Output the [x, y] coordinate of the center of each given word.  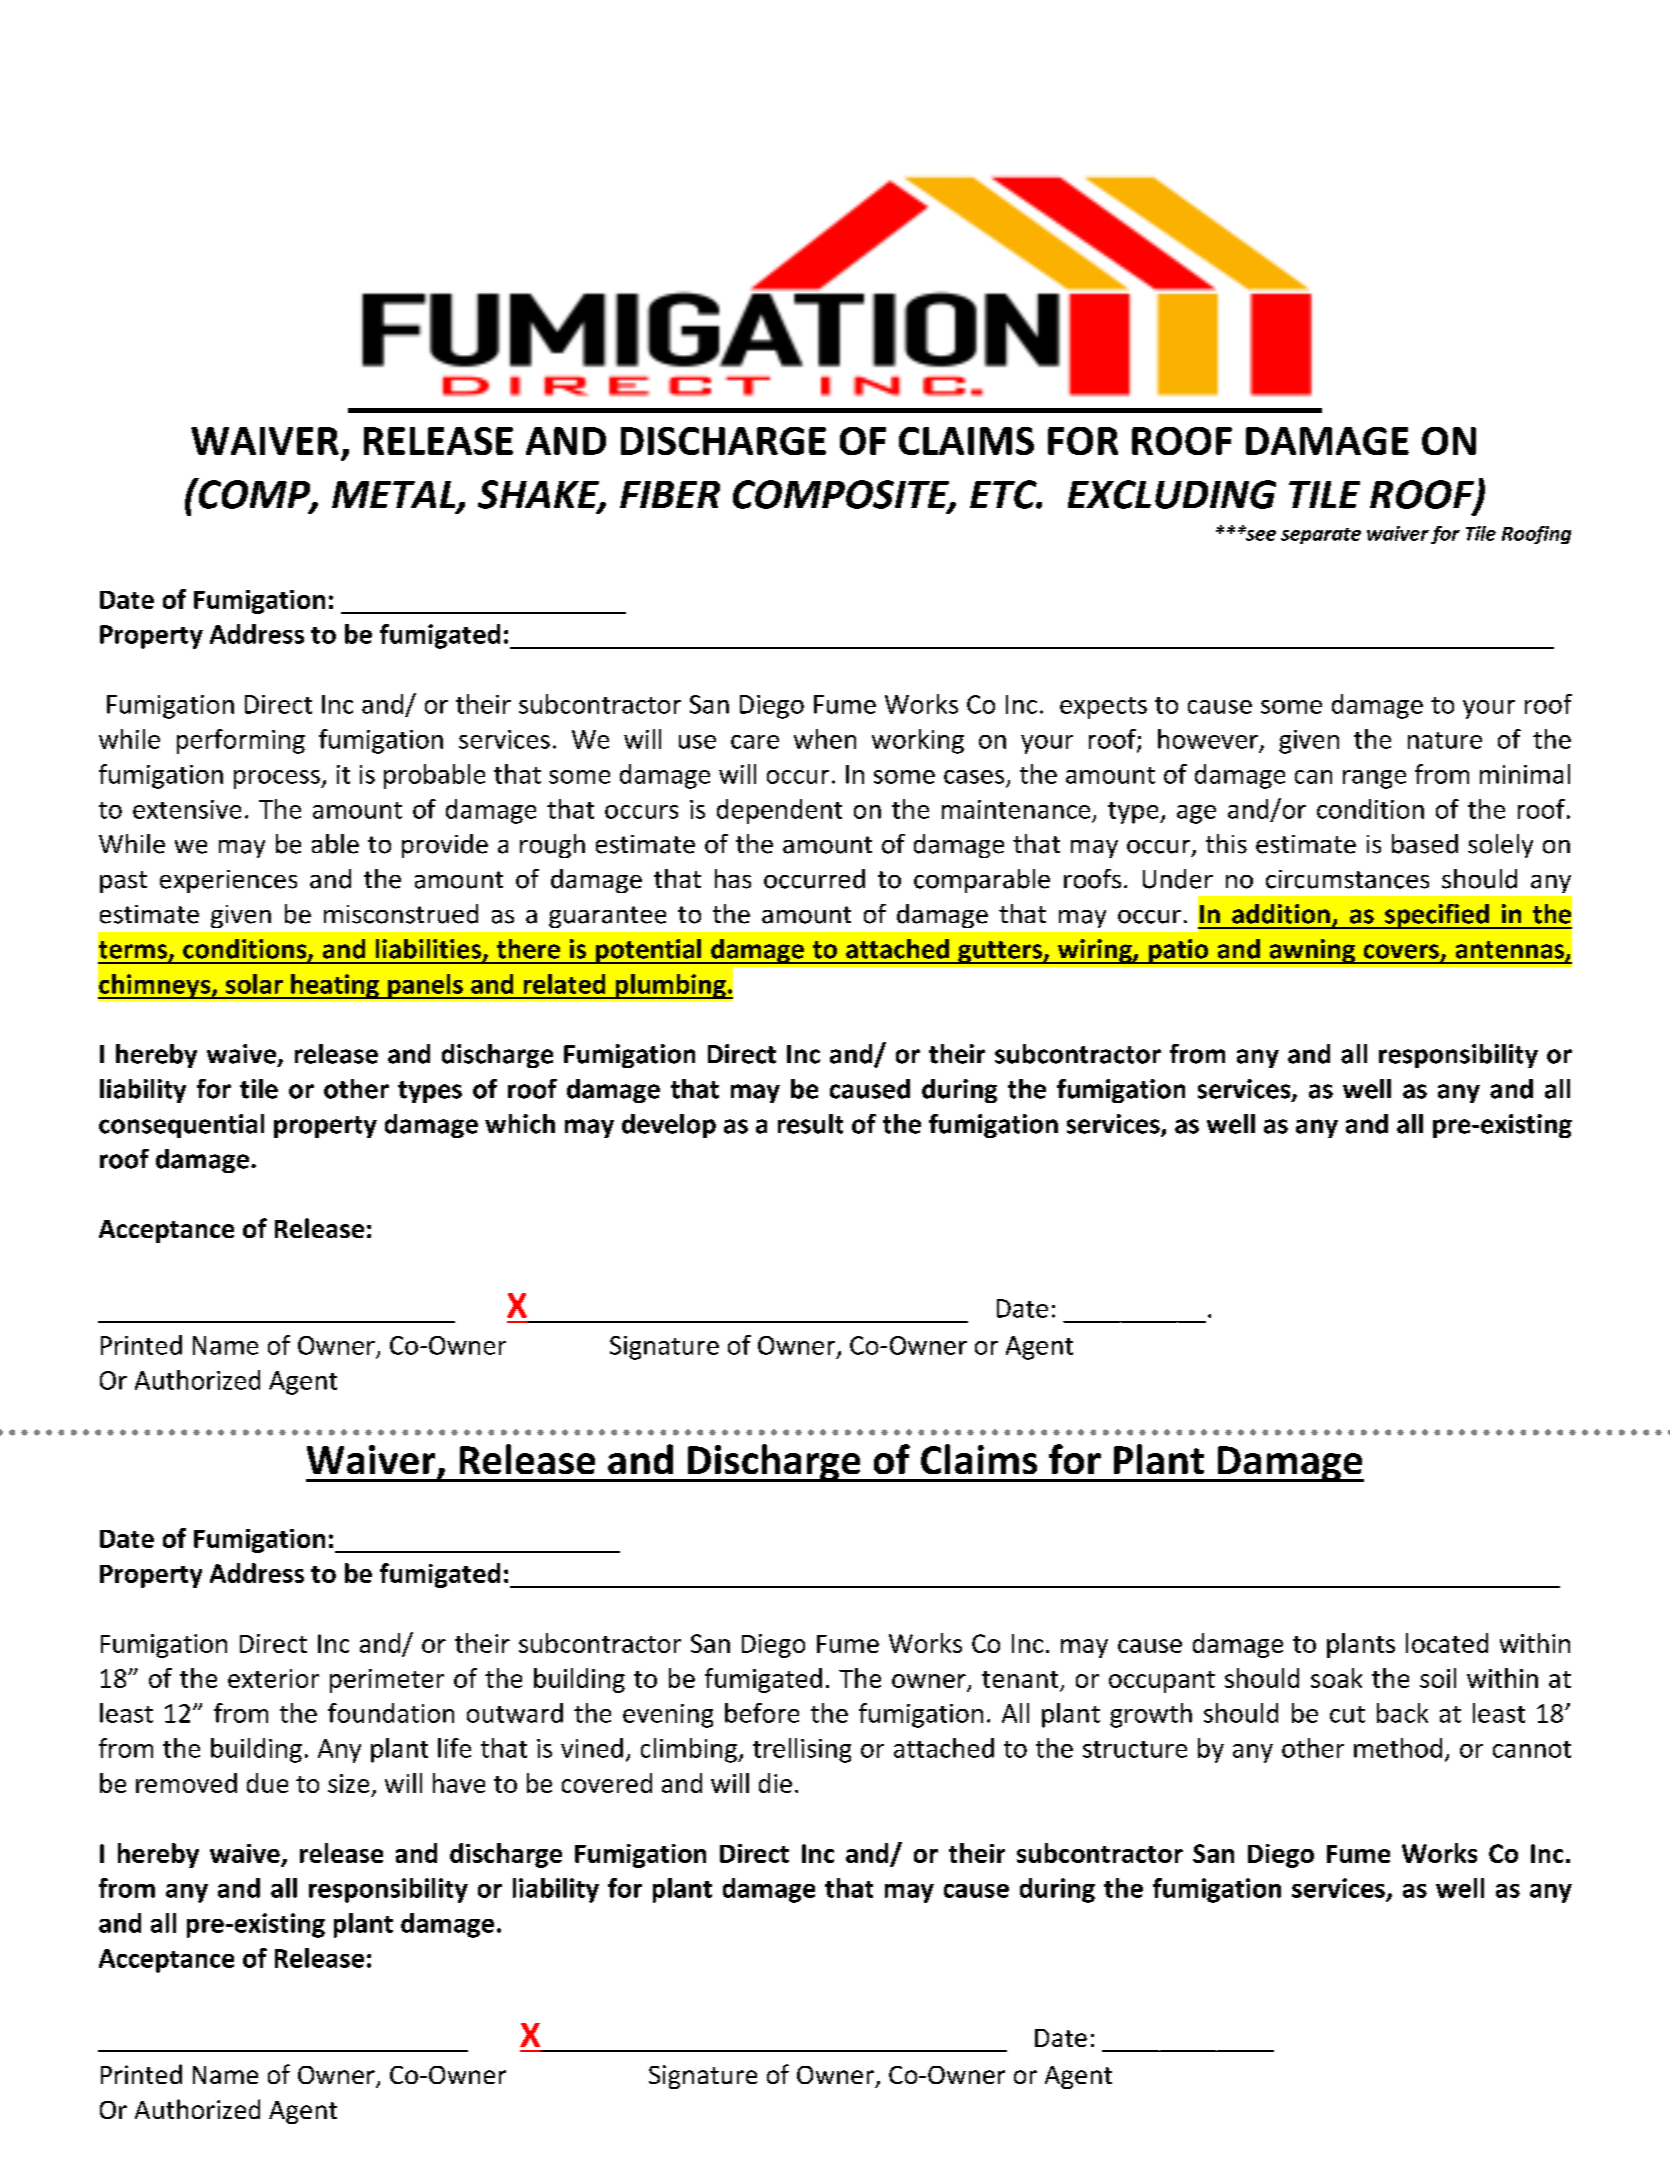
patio [1178, 951]
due [267, 1783]
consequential [181, 1126]
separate [1321, 536]
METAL [395, 496]
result [810, 1124]
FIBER [670, 494]
